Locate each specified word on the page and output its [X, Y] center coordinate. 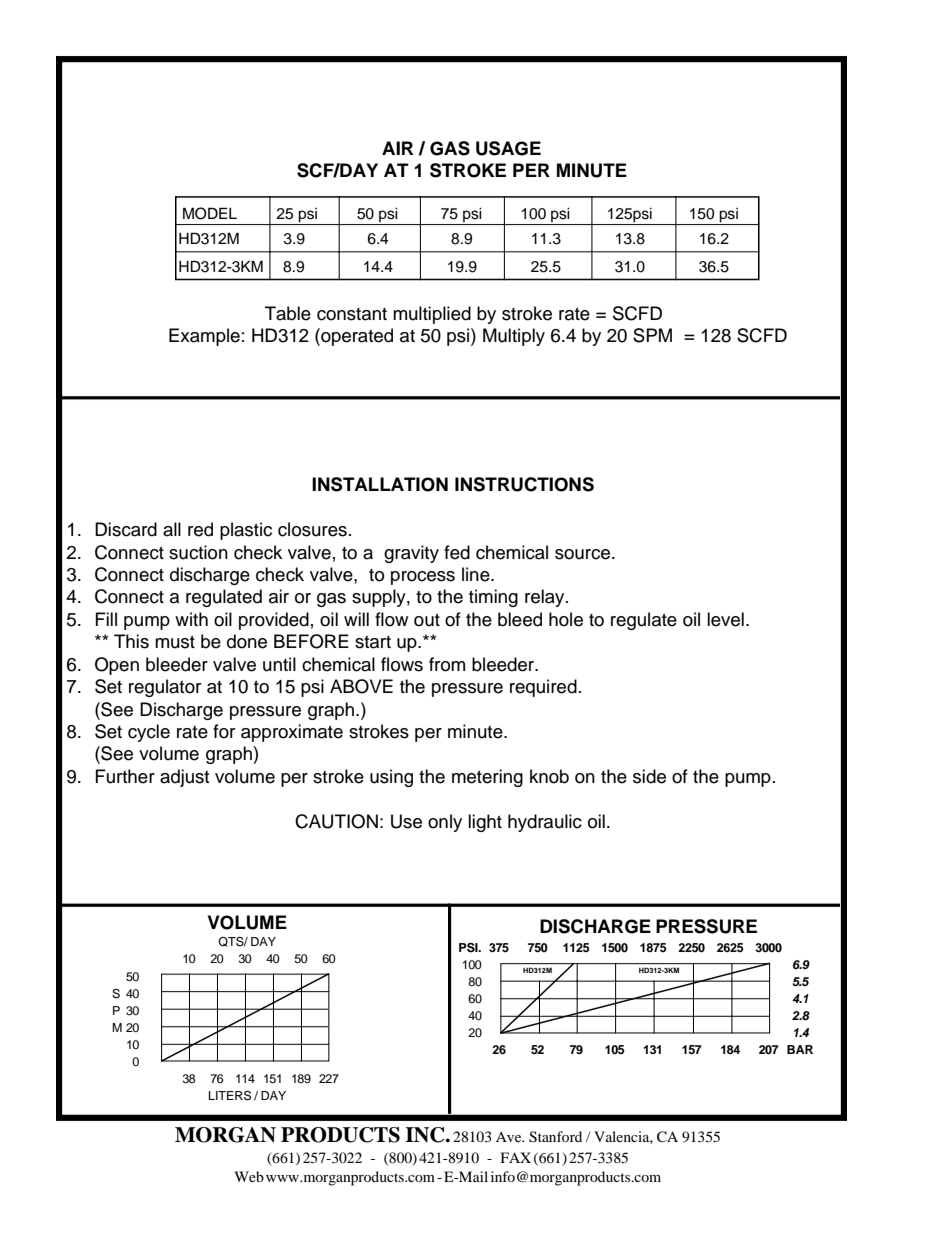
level [725, 619]
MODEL [210, 213]
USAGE [508, 148]
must [175, 642]
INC [426, 1135]
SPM [652, 335]
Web [249, 1176]
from [447, 664]
